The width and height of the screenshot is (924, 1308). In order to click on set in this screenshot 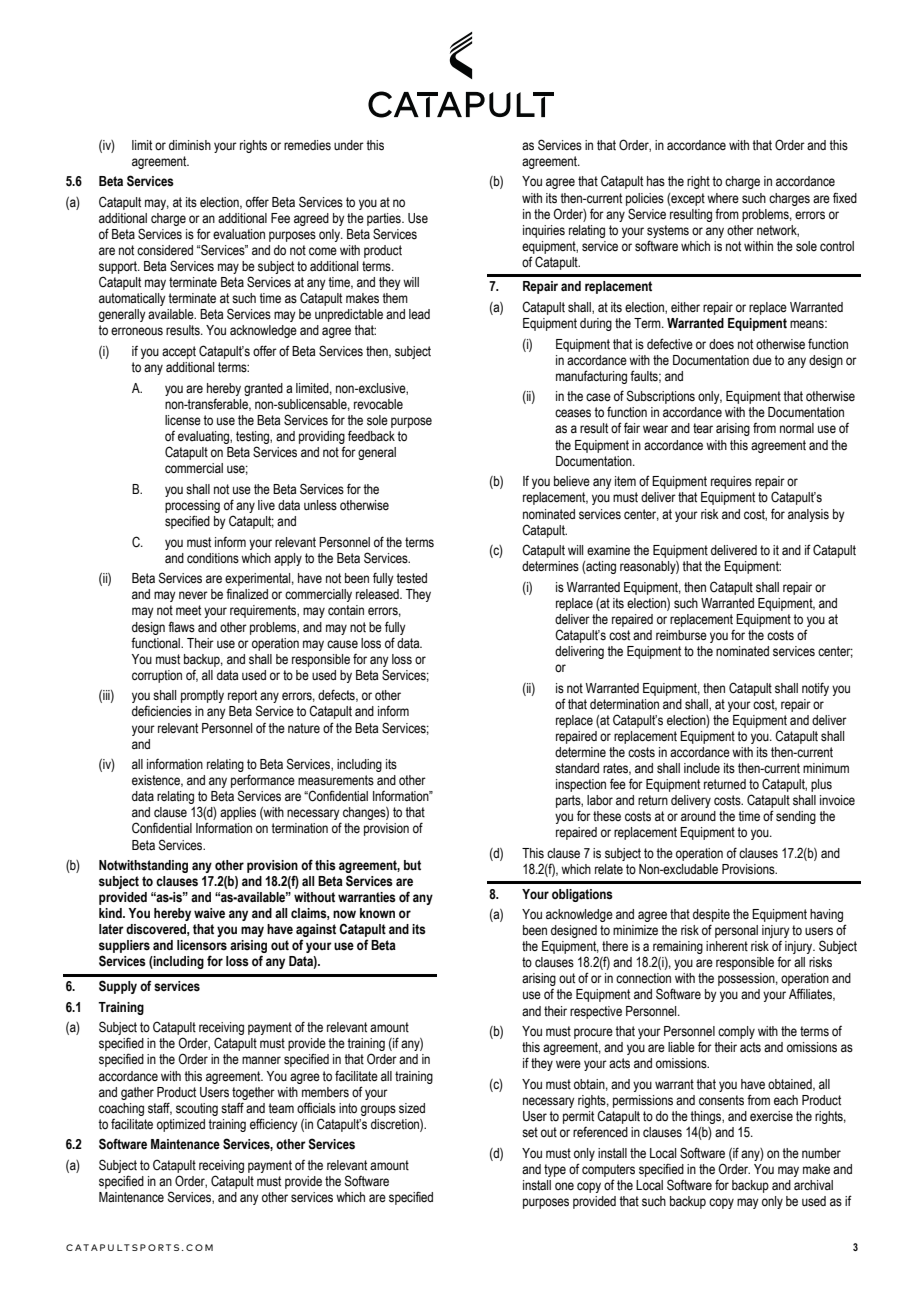, I will do `click(530, 1132)`.
